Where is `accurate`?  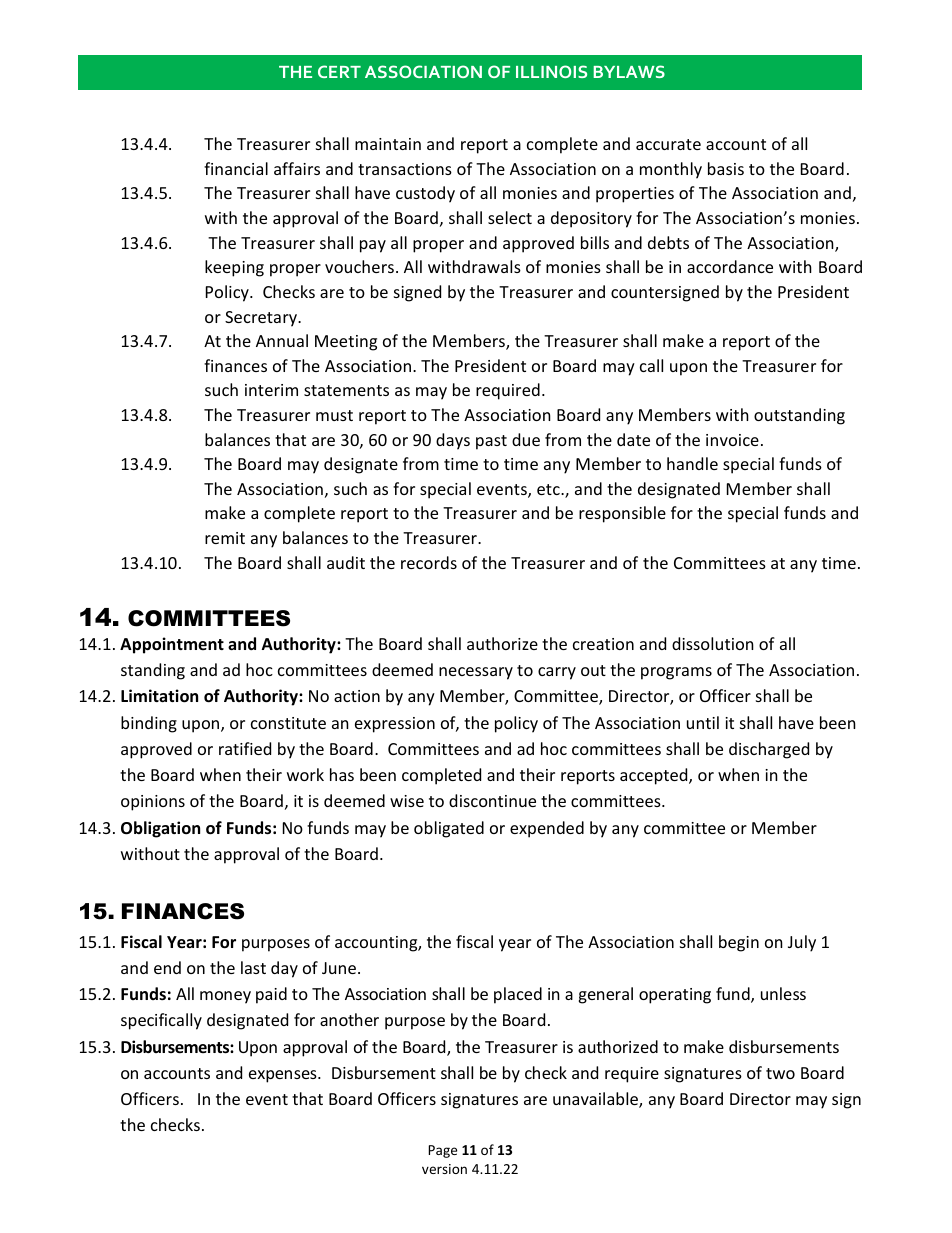
accurate is located at coordinates (668, 144).
